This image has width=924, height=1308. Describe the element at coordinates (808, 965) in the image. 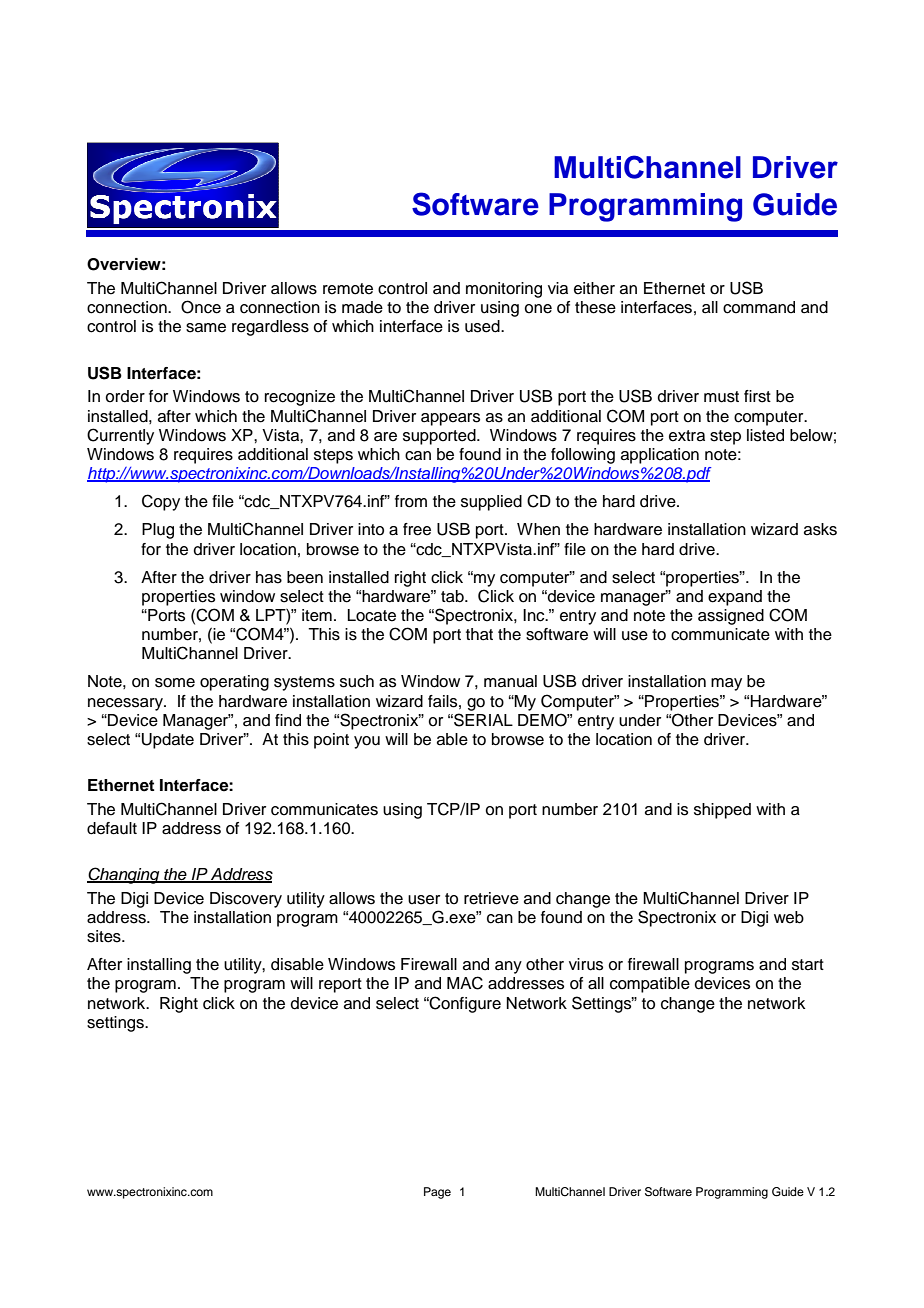

I see `start` at that location.
